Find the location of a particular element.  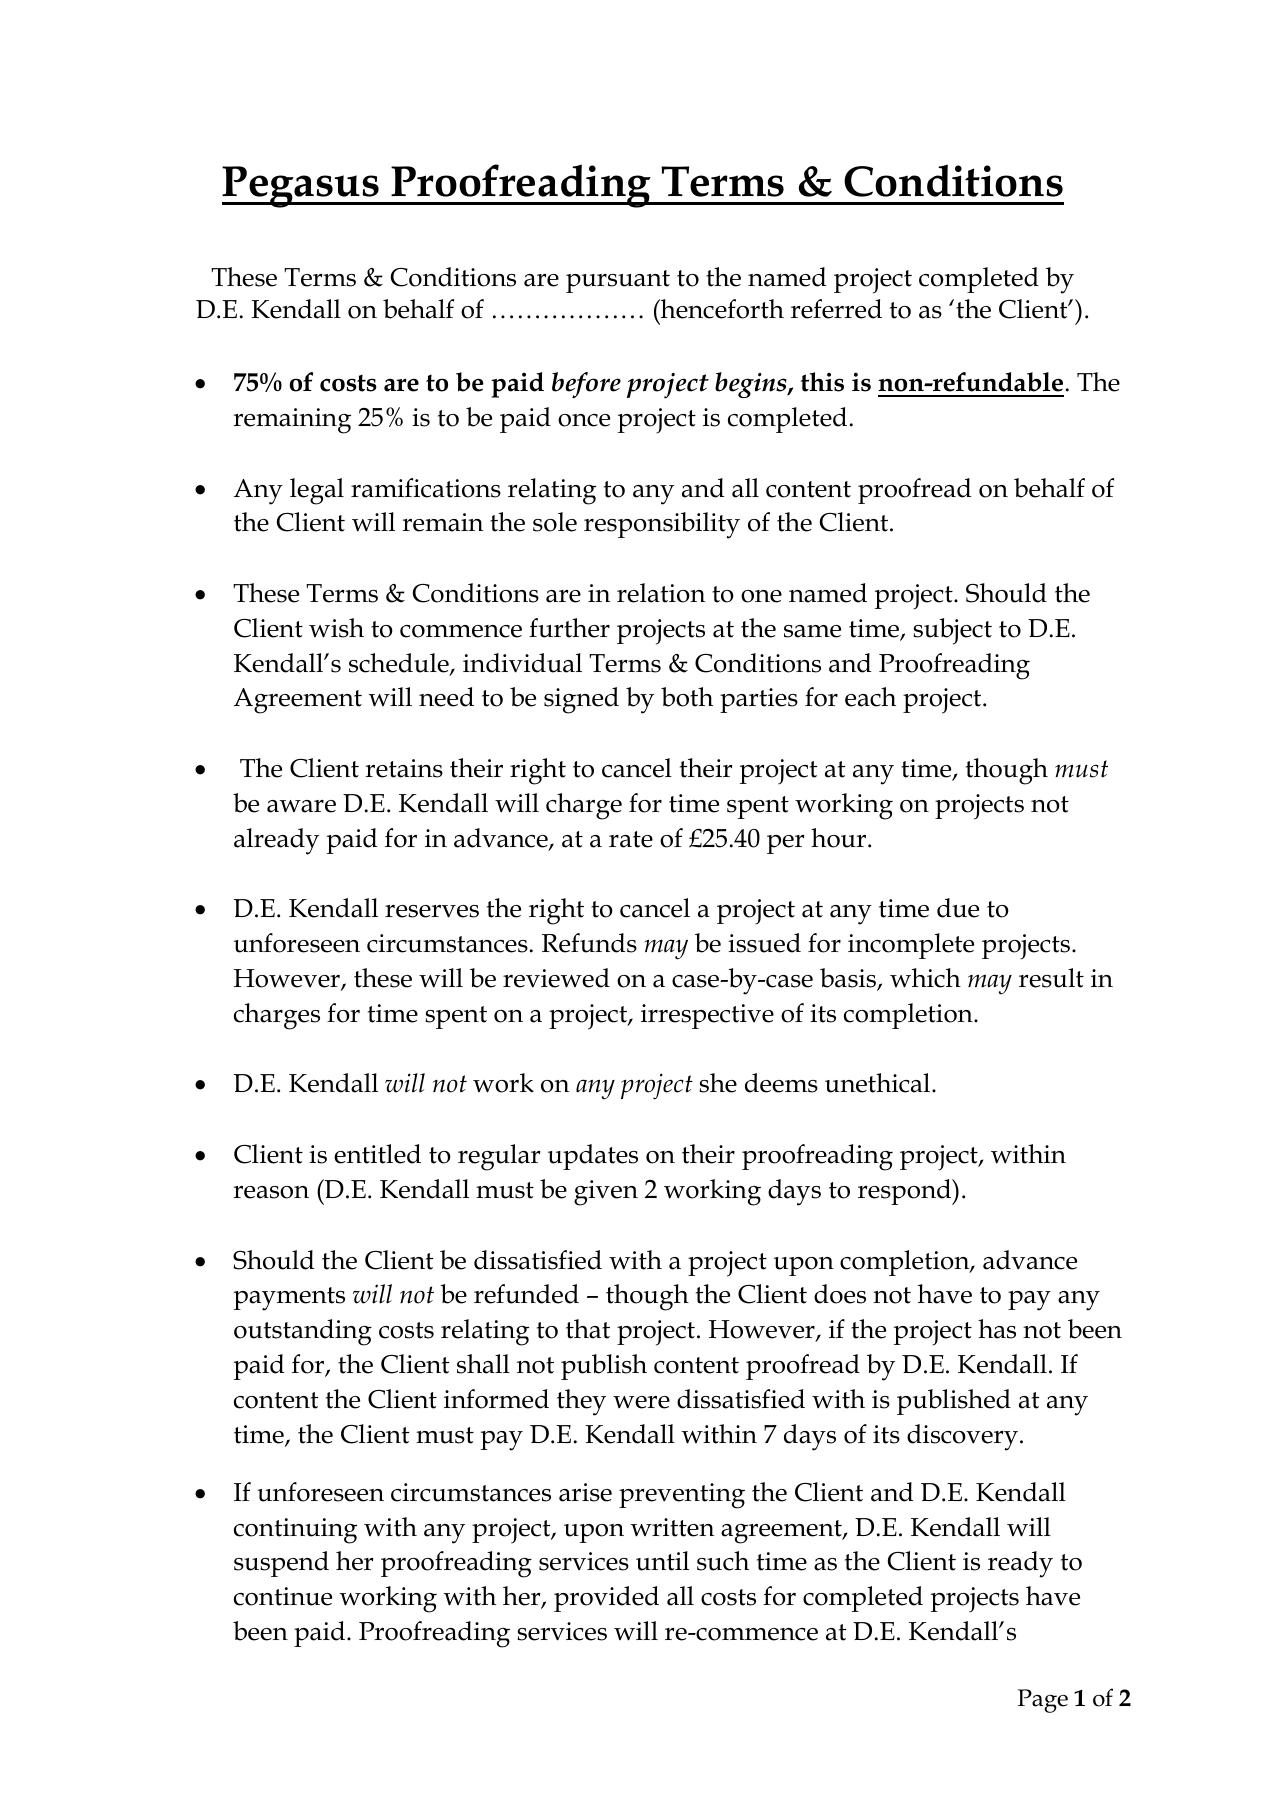

continue is located at coordinates (283, 1596).
